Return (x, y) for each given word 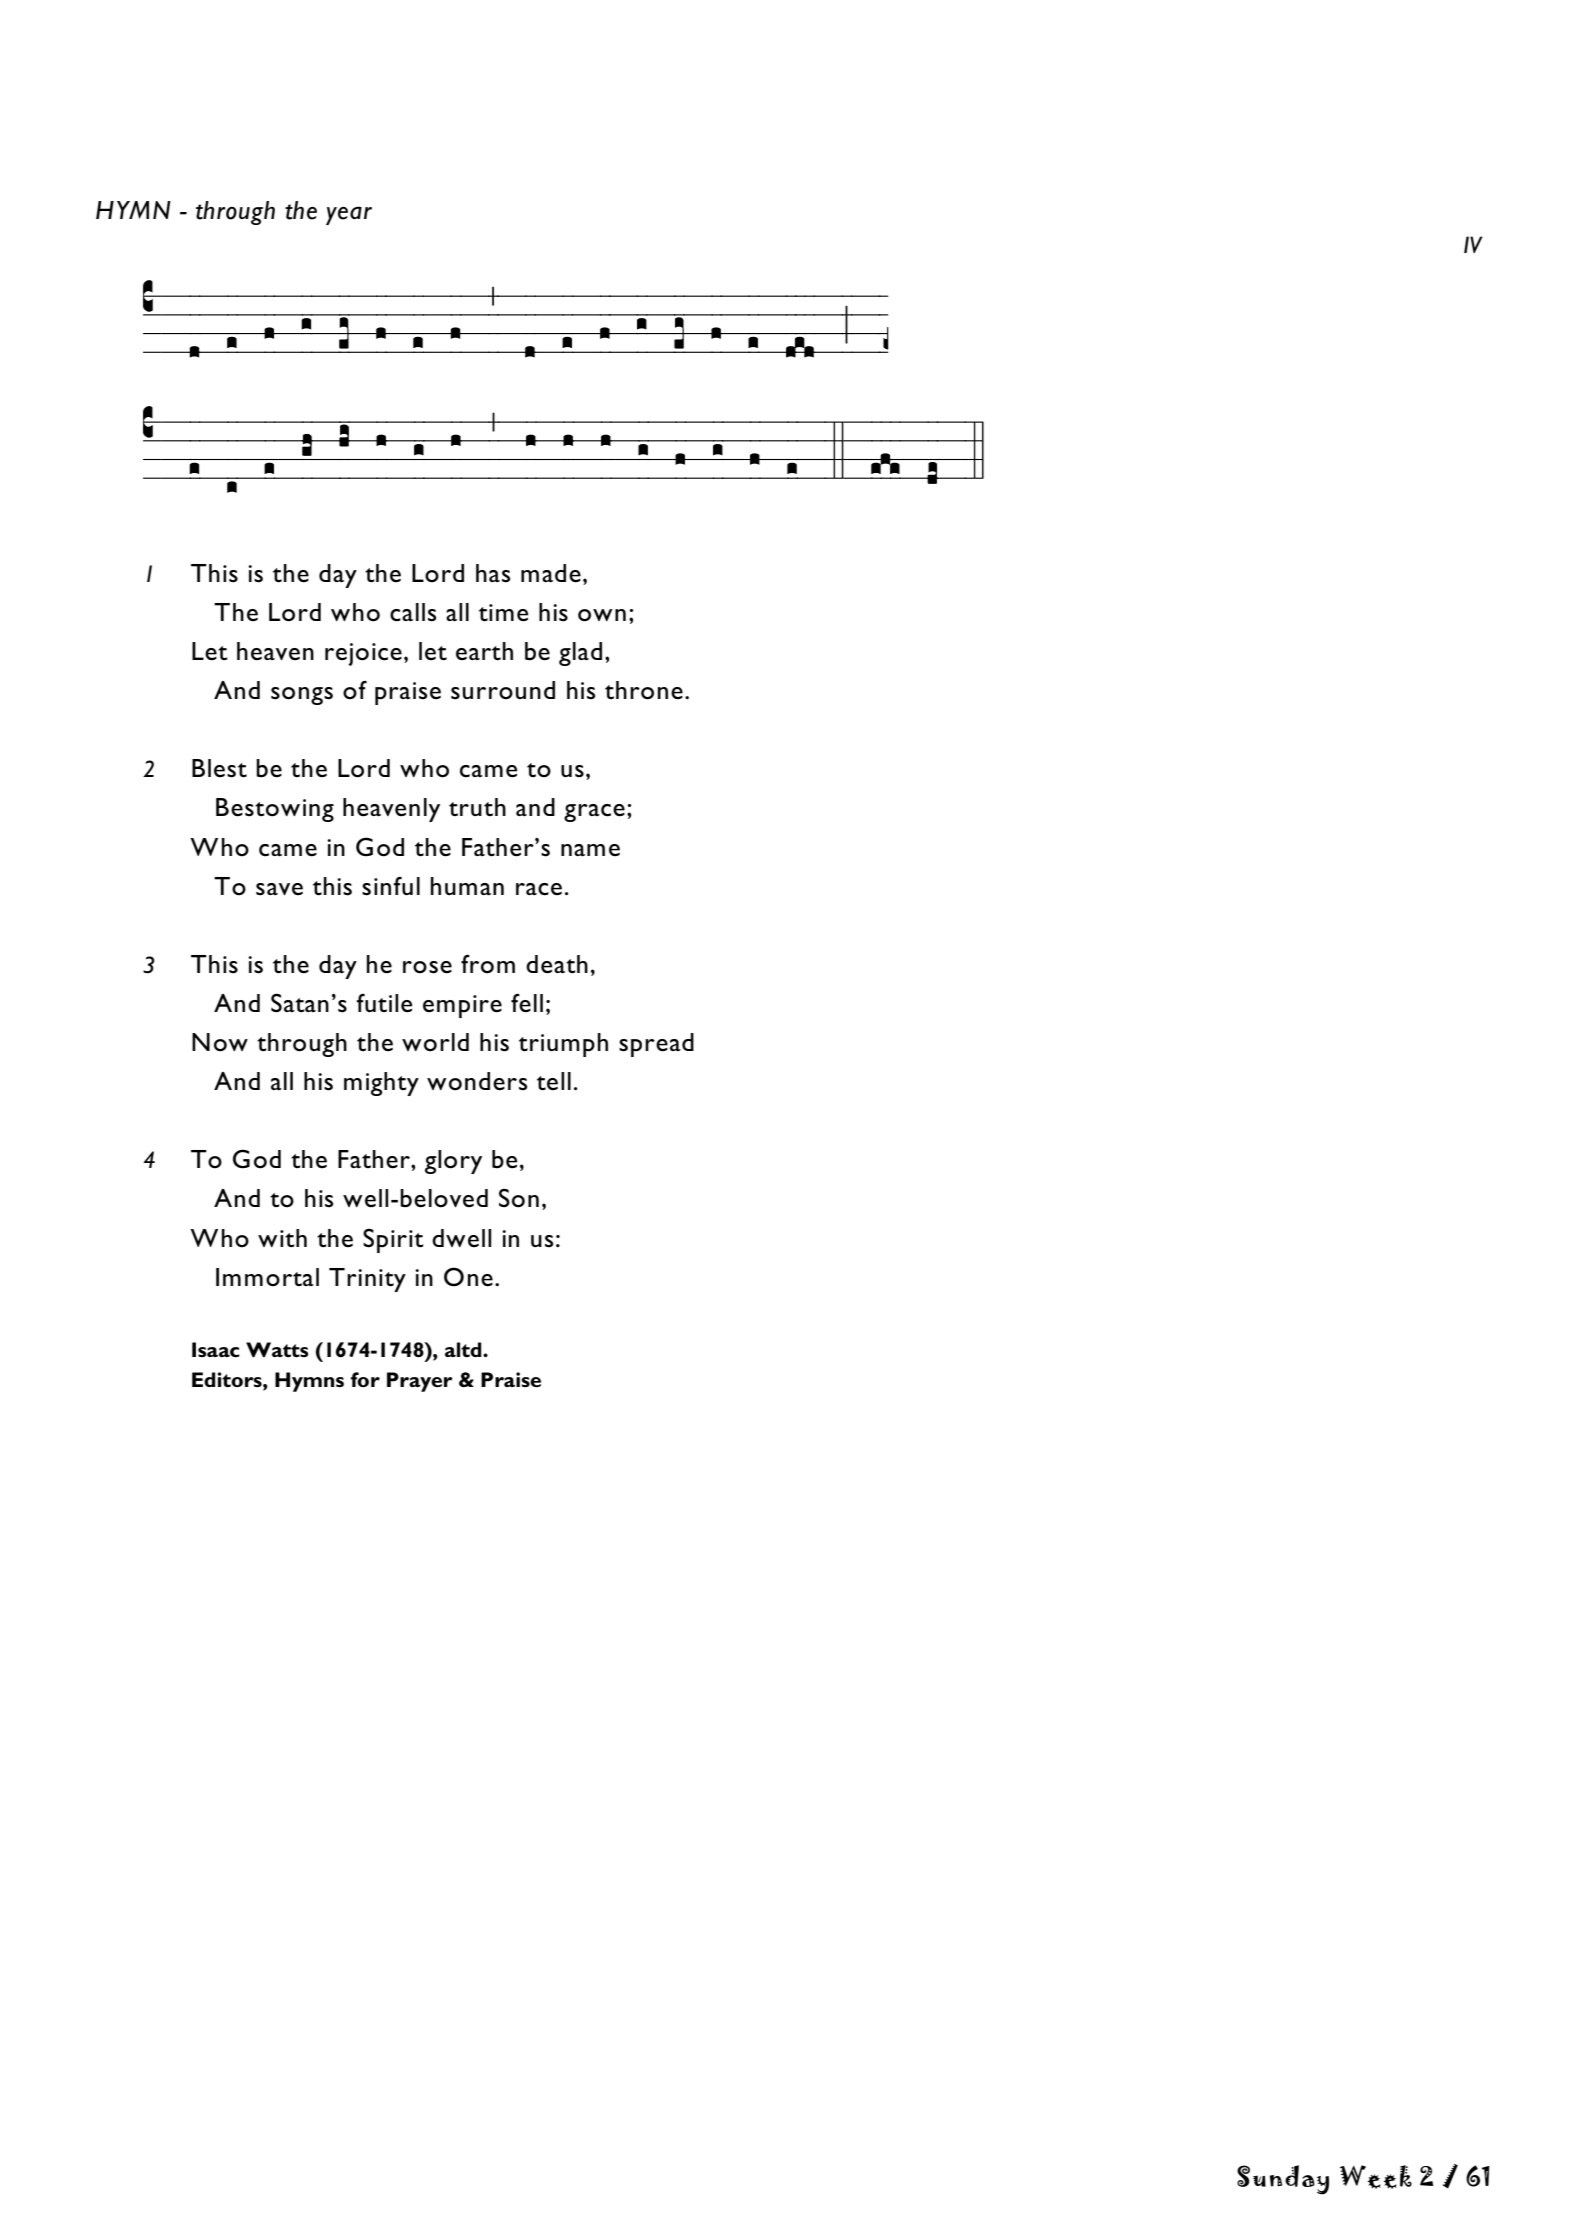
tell (554, 1081)
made (551, 573)
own (602, 615)
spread (656, 1045)
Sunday (1283, 2180)
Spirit (393, 1240)
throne (644, 690)
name (590, 850)
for (365, 1379)
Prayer (420, 1382)
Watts (277, 1350)
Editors (228, 1379)
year (349, 215)
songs (302, 696)
